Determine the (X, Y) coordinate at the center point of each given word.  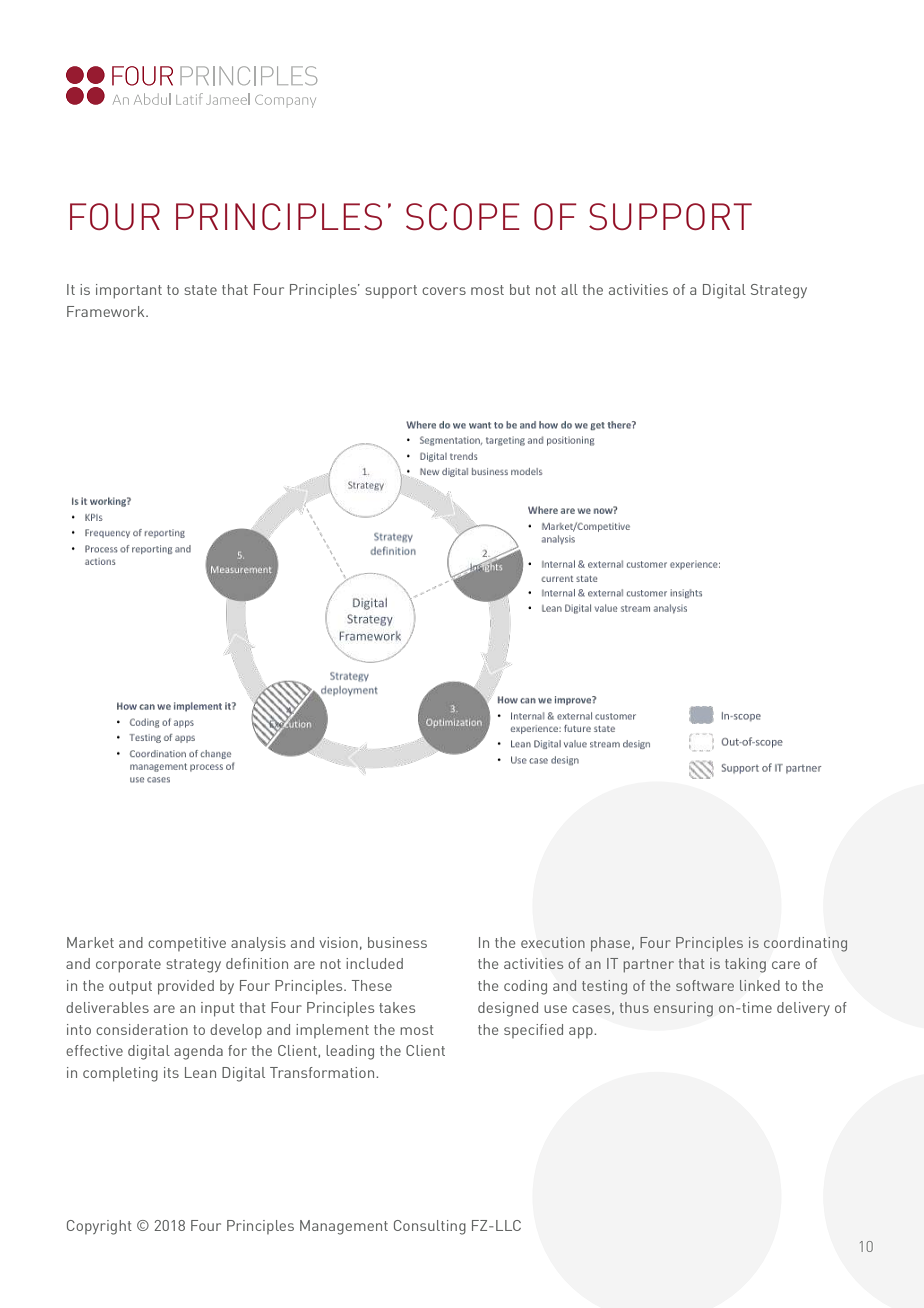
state (200, 290)
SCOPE (463, 216)
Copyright (99, 1227)
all (569, 289)
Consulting (430, 1227)
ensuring (683, 1009)
